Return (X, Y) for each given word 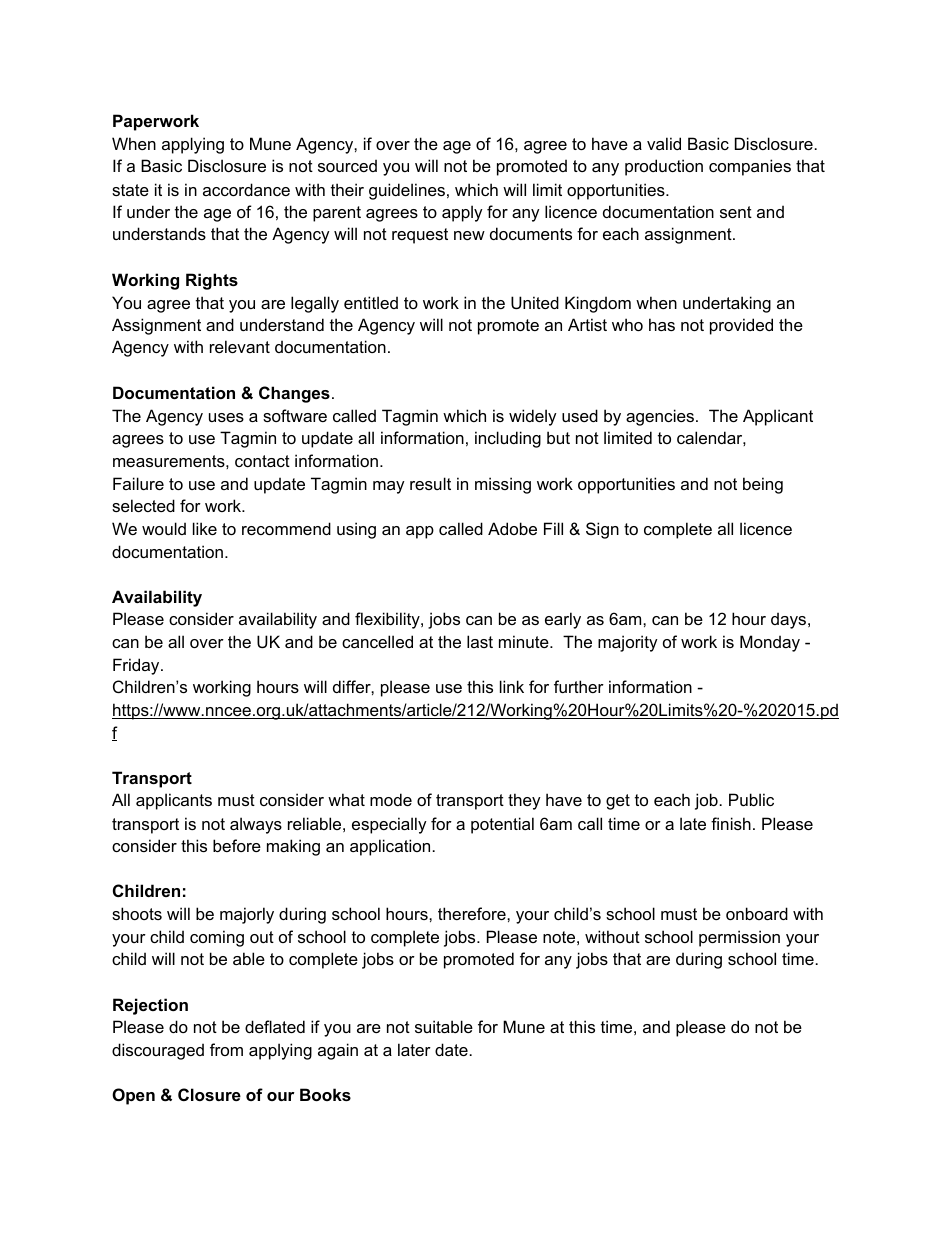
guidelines (407, 191)
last (480, 641)
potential (502, 825)
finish (731, 823)
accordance (246, 189)
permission (739, 938)
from (226, 1049)
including (508, 439)
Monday (770, 643)
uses (226, 417)
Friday (137, 666)
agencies (660, 417)
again (338, 1051)
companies (750, 167)
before (237, 845)
